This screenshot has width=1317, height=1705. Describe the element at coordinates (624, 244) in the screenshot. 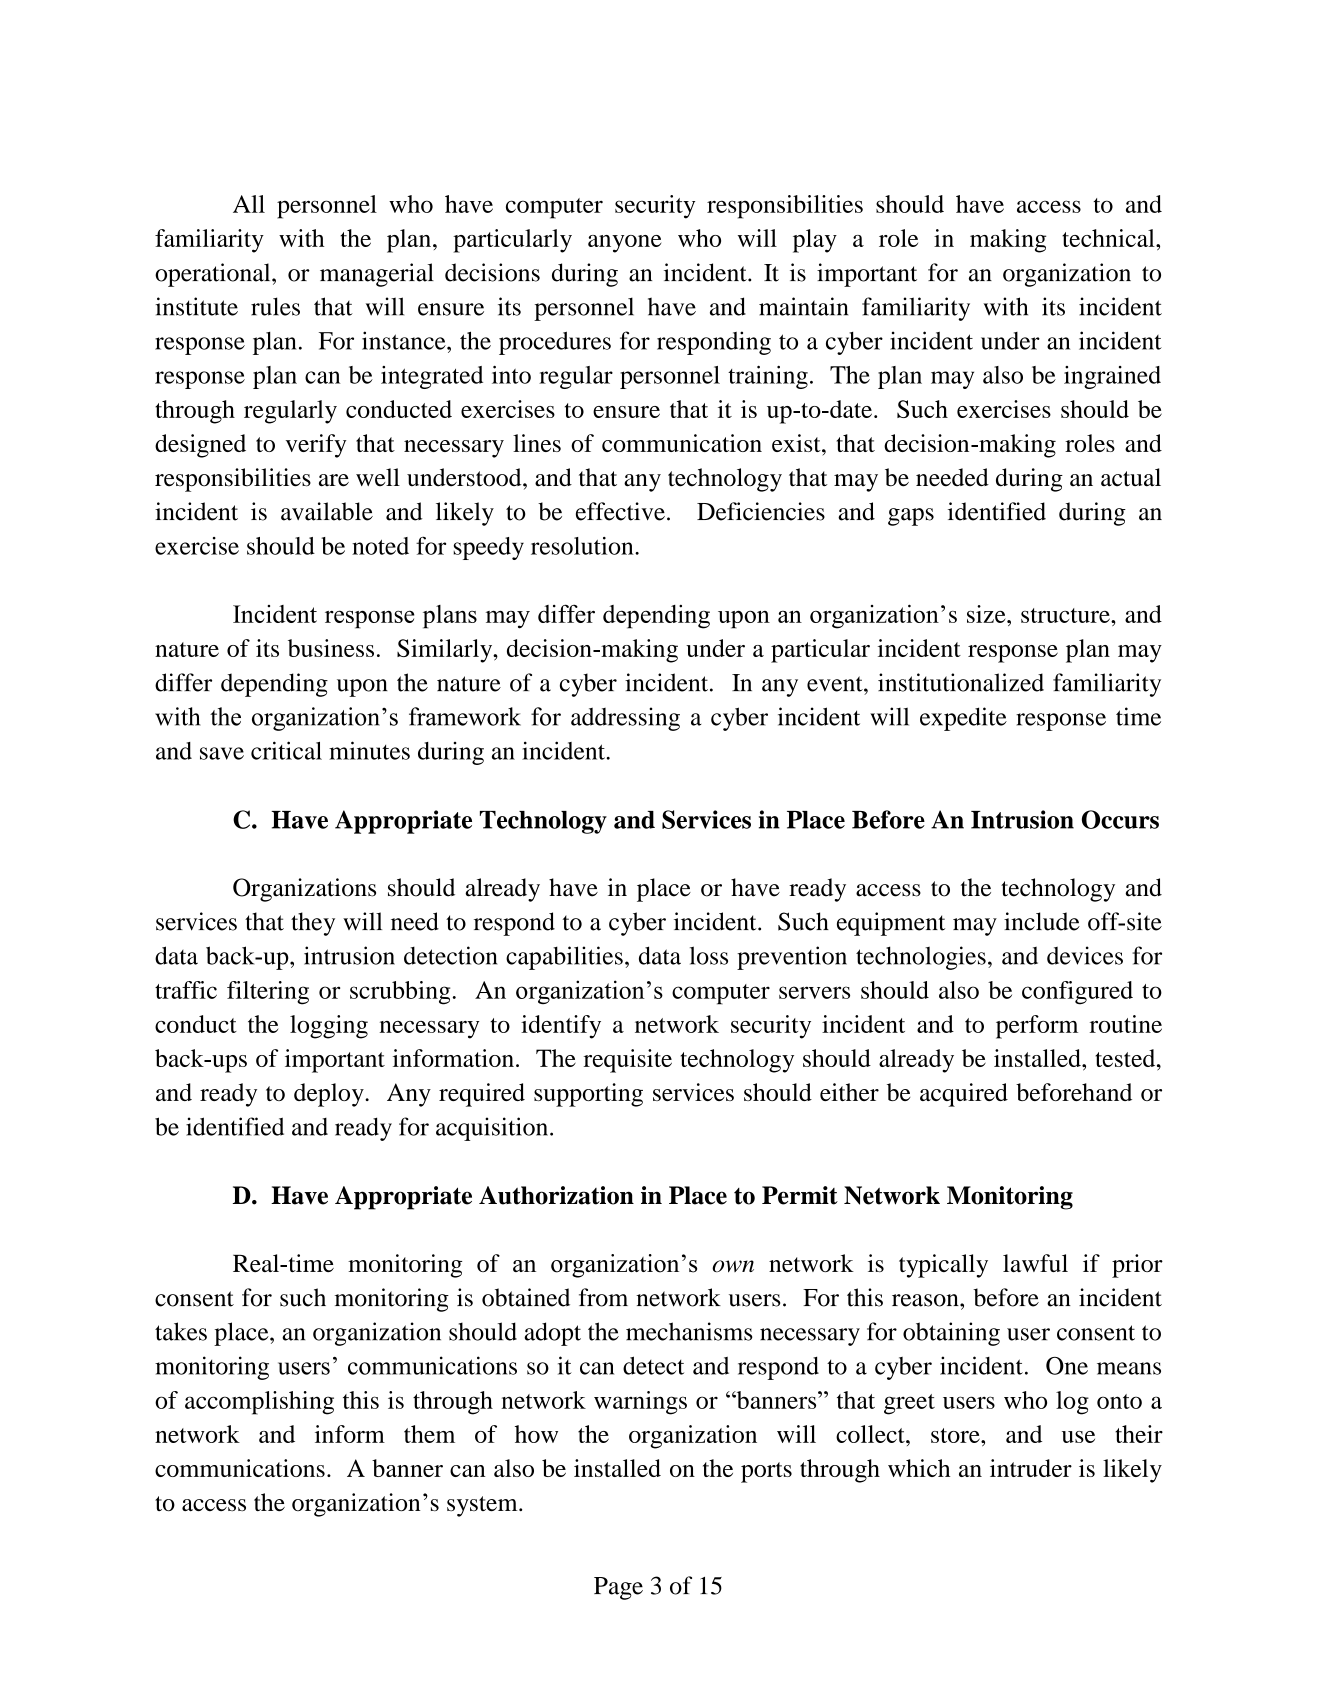

I see `anyone` at that location.
